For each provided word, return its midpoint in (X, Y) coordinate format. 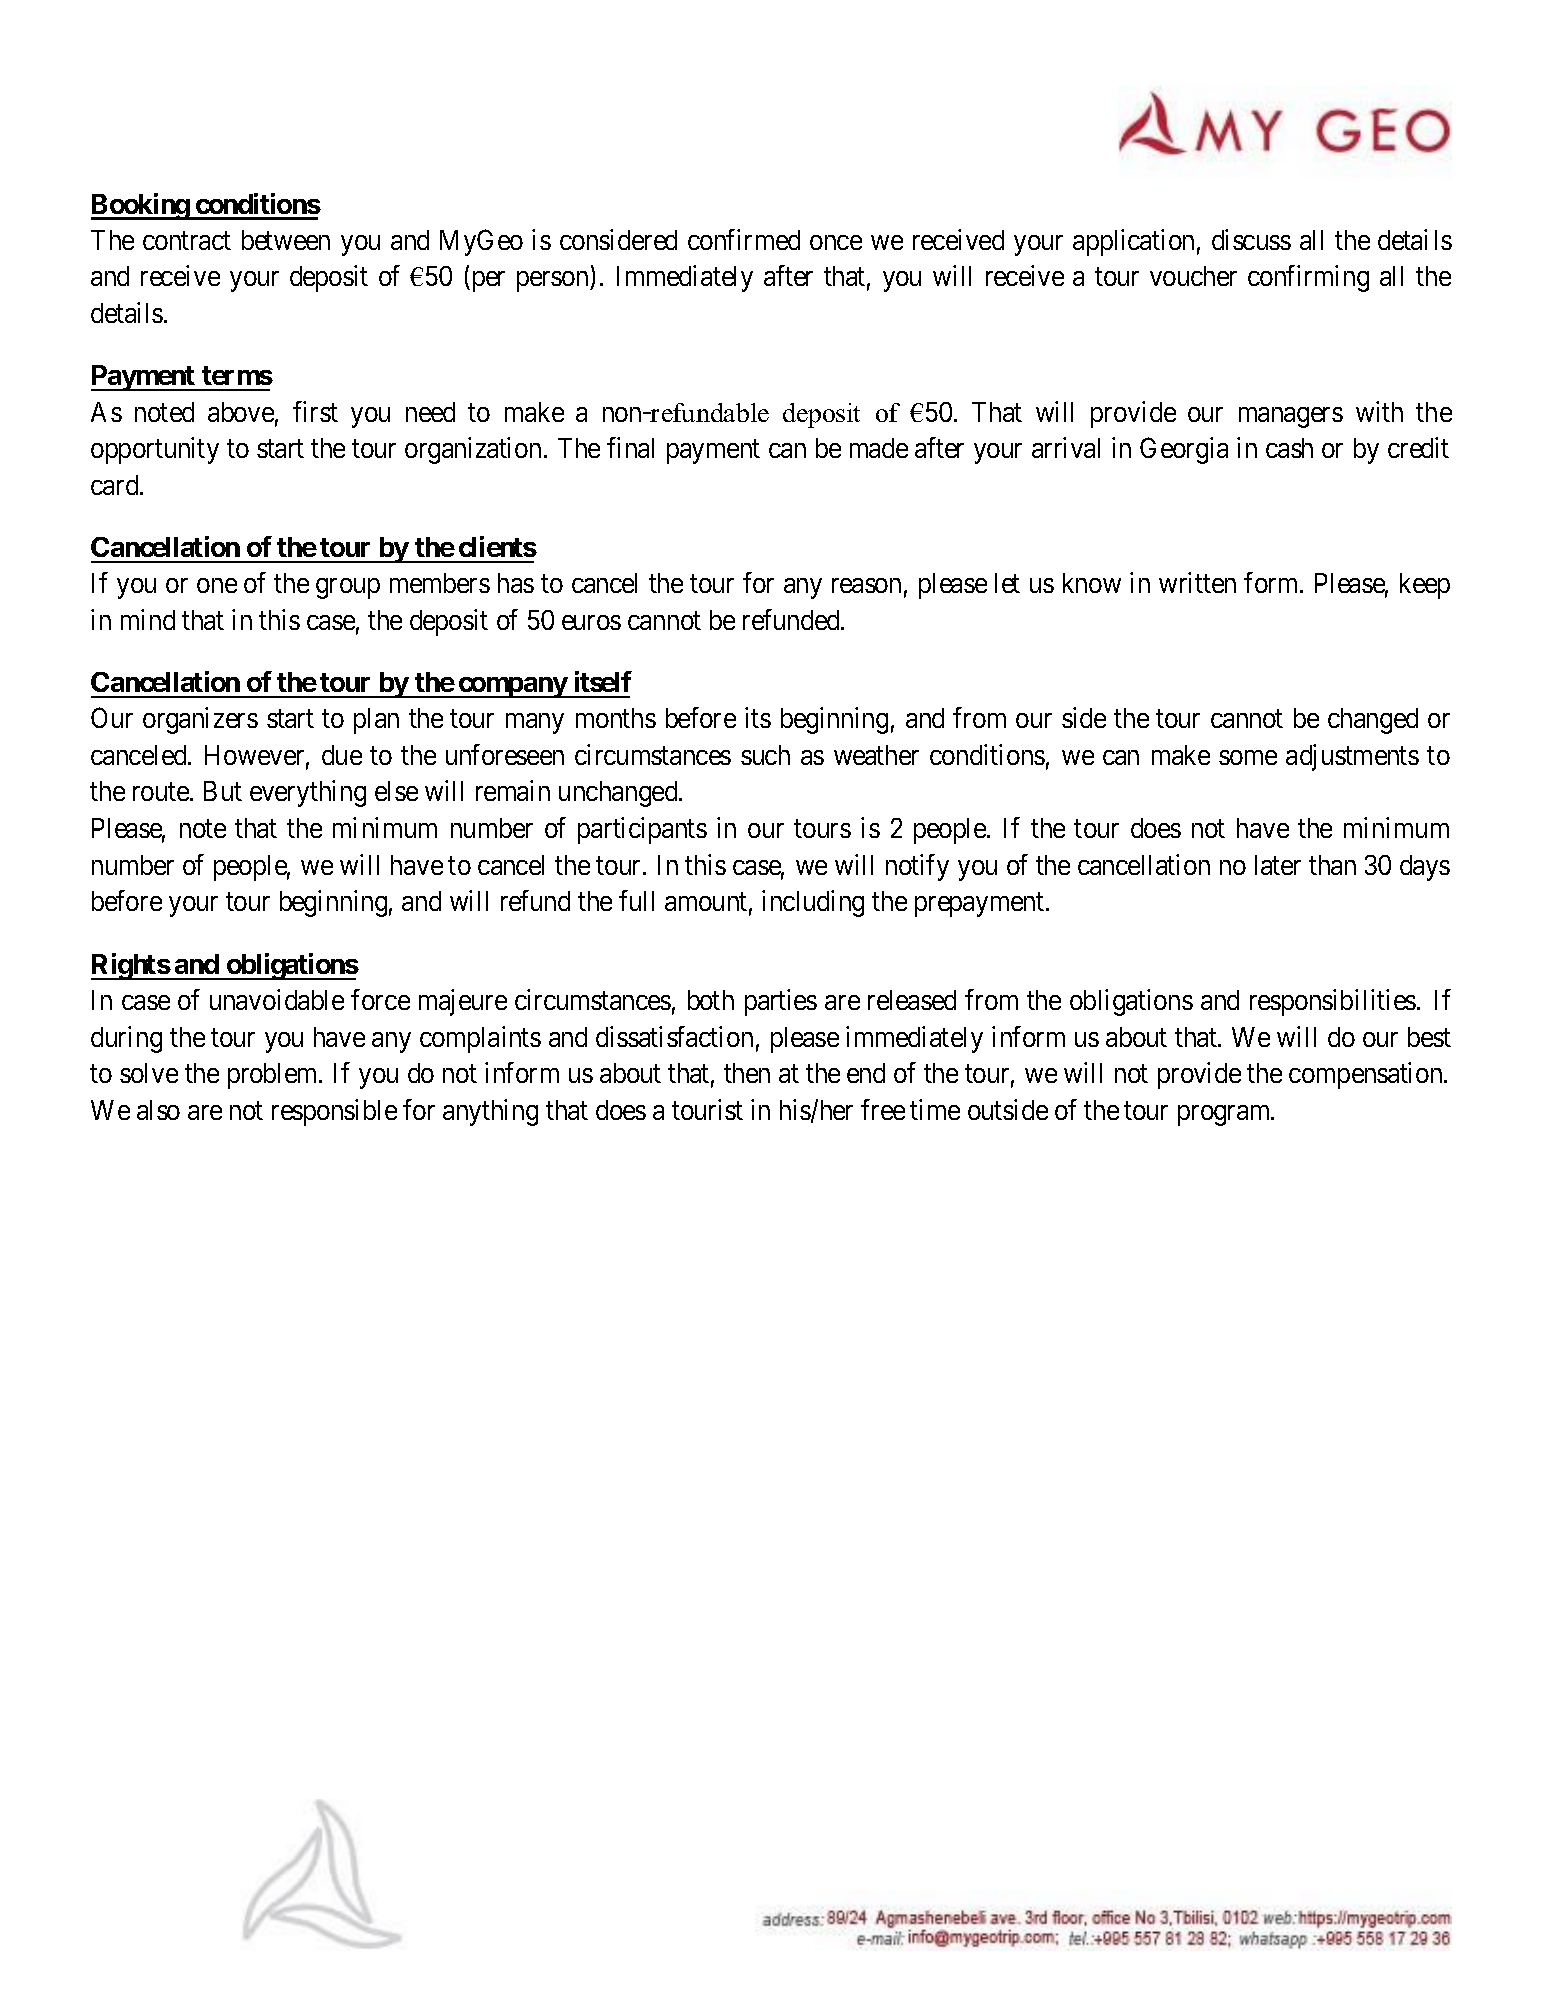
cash (1289, 448)
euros (591, 622)
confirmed (744, 239)
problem (274, 1076)
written (1197, 582)
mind (148, 619)
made (879, 448)
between (286, 240)
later (1278, 865)
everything (308, 793)
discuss (1251, 239)
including (813, 903)
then (747, 1073)
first (315, 411)
